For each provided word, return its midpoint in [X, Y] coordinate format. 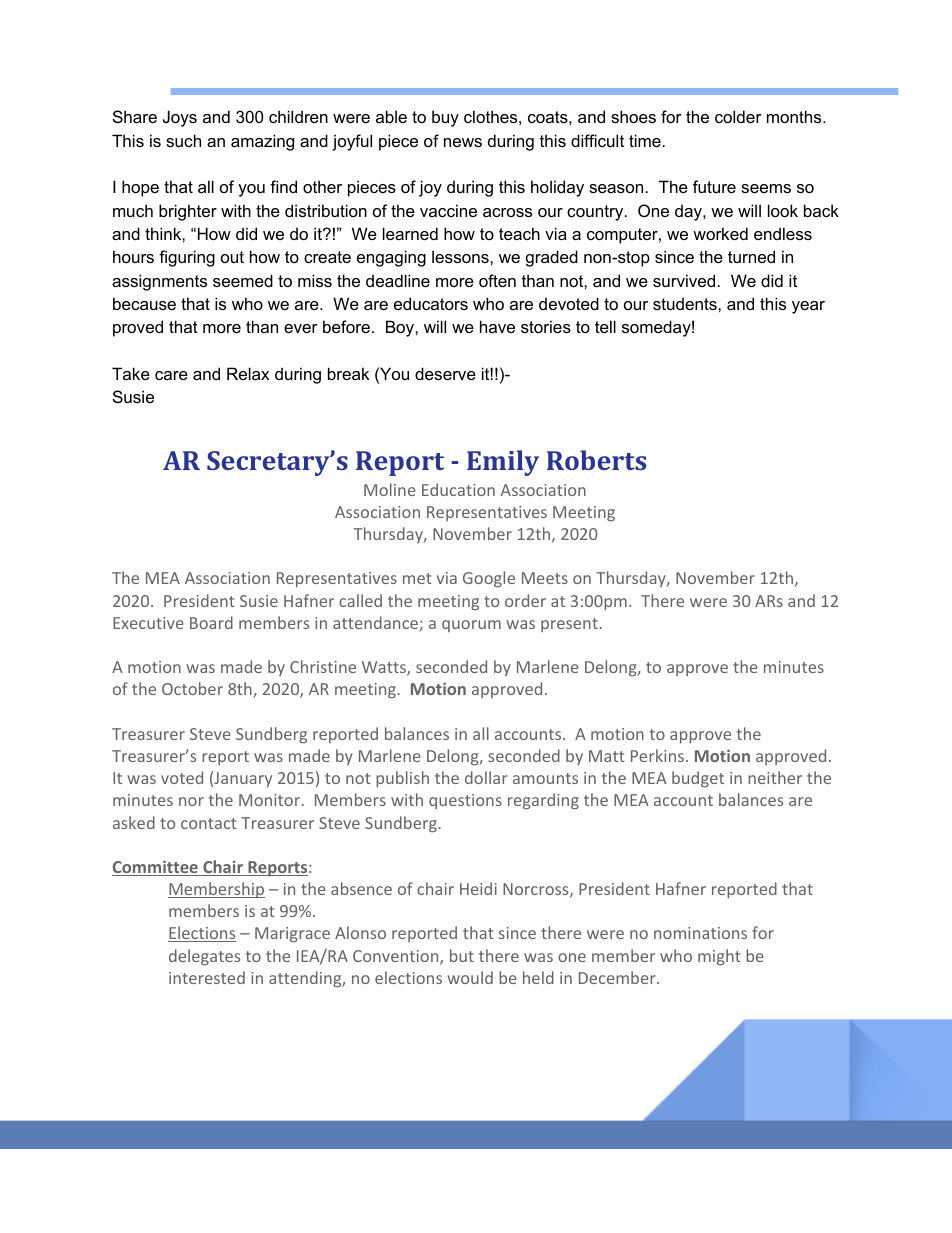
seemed [243, 280]
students [686, 303]
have [497, 326]
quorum [471, 626]
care [171, 375]
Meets [545, 578]
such [183, 140]
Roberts [596, 460]
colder [738, 116]
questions [465, 801]
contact [209, 823]
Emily [503, 463]
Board [211, 622]
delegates [204, 957]
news [463, 142]
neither [775, 777]
